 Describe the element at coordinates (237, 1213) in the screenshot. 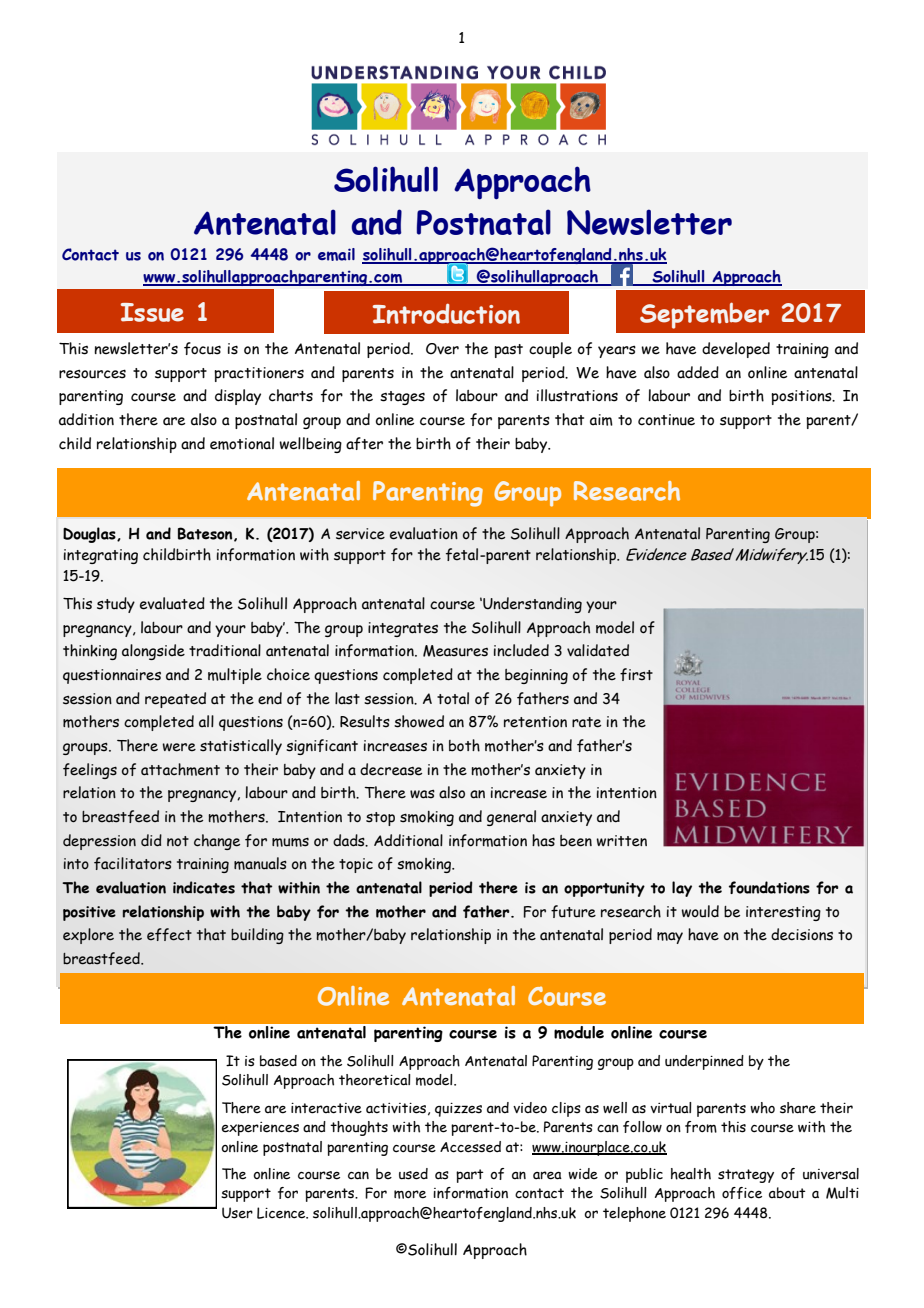

I see `User` at that location.
